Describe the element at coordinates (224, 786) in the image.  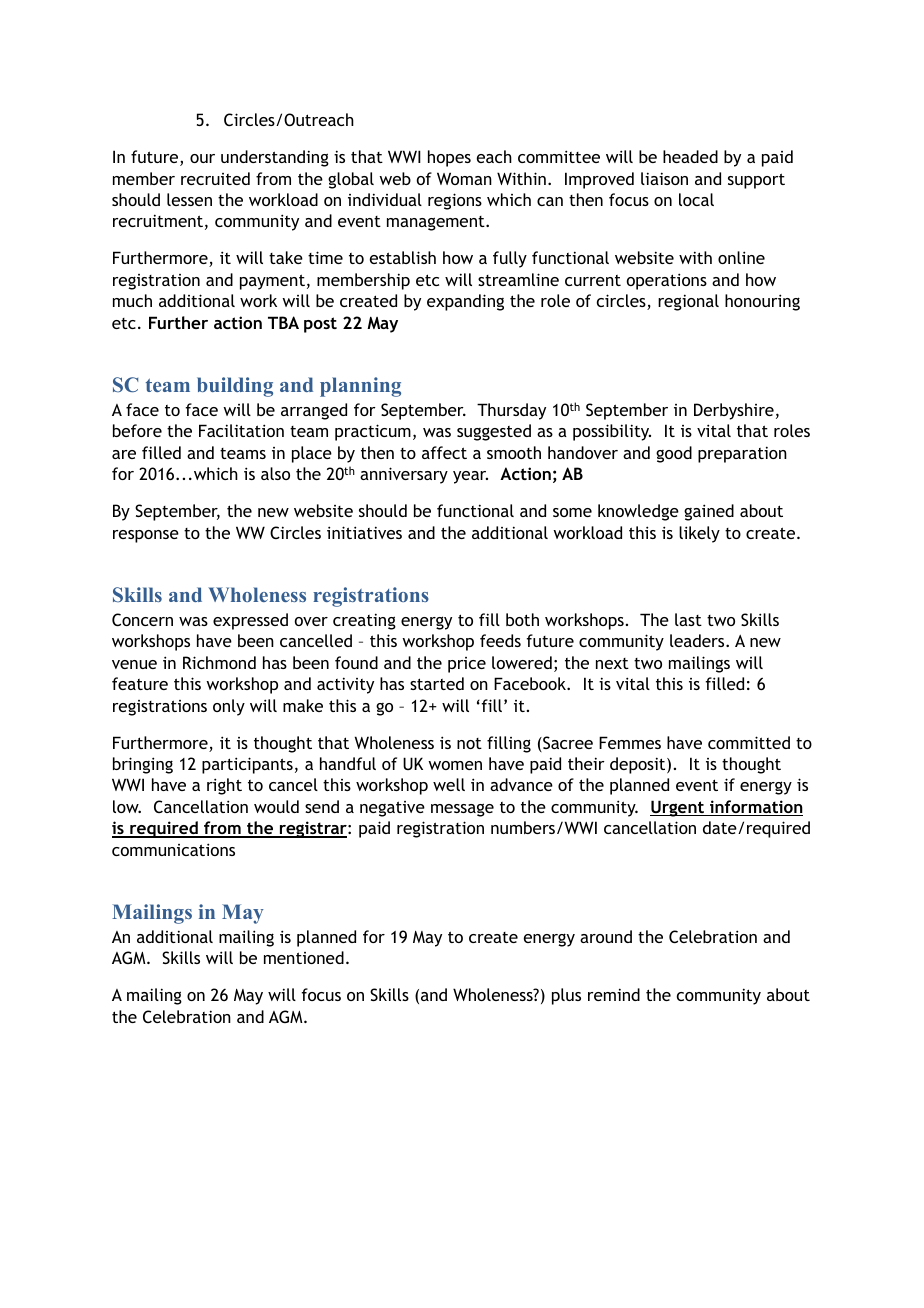
I see `right` at that location.
